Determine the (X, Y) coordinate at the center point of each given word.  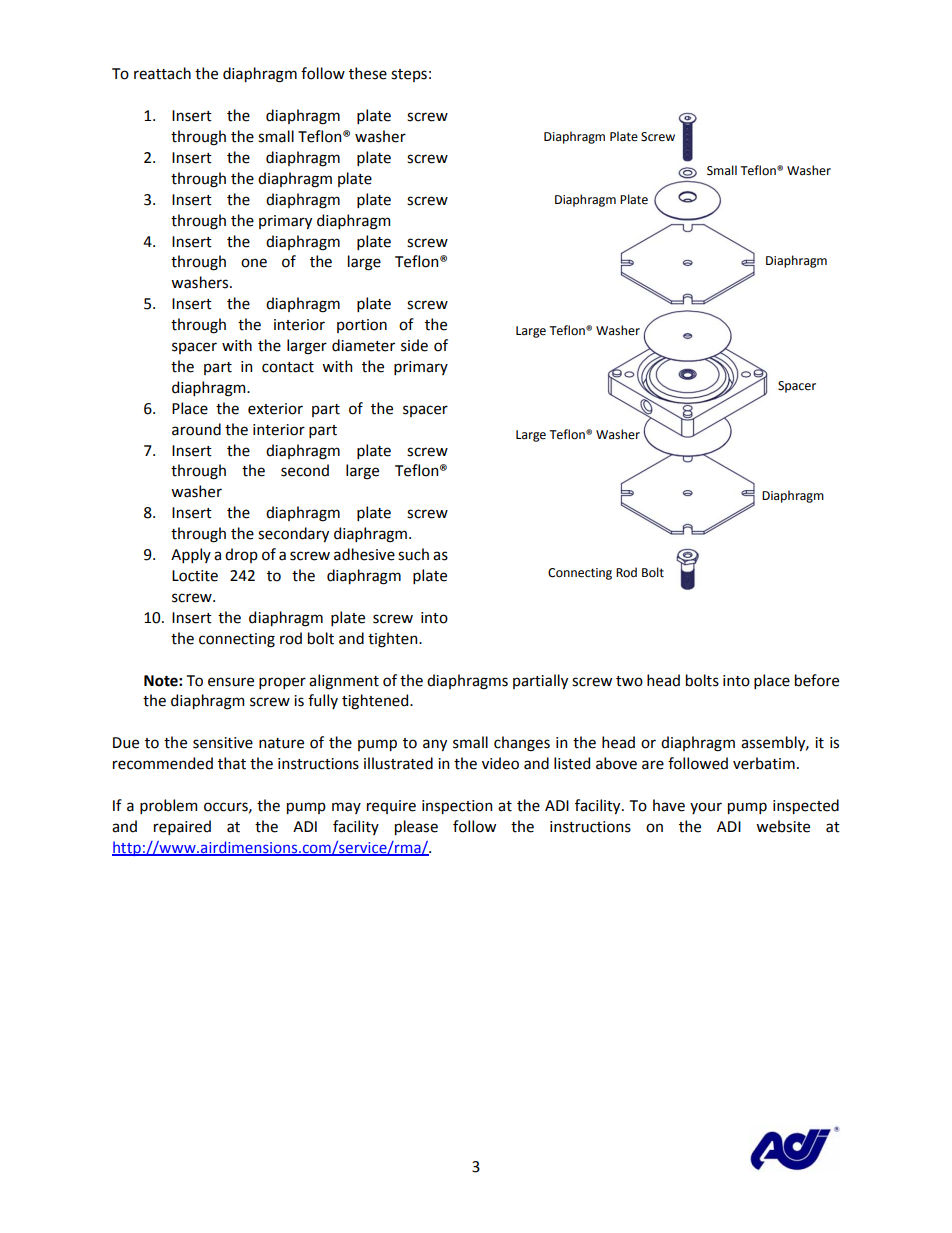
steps (409, 75)
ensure (231, 682)
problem (168, 806)
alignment (344, 682)
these (368, 73)
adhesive (364, 554)
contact (288, 367)
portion (362, 326)
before (817, 680)
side (414, 345)
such (413, 554)
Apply (191, 555)
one (254, 263)
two (629, 681)
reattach (162, 73)
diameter (363, 345)
